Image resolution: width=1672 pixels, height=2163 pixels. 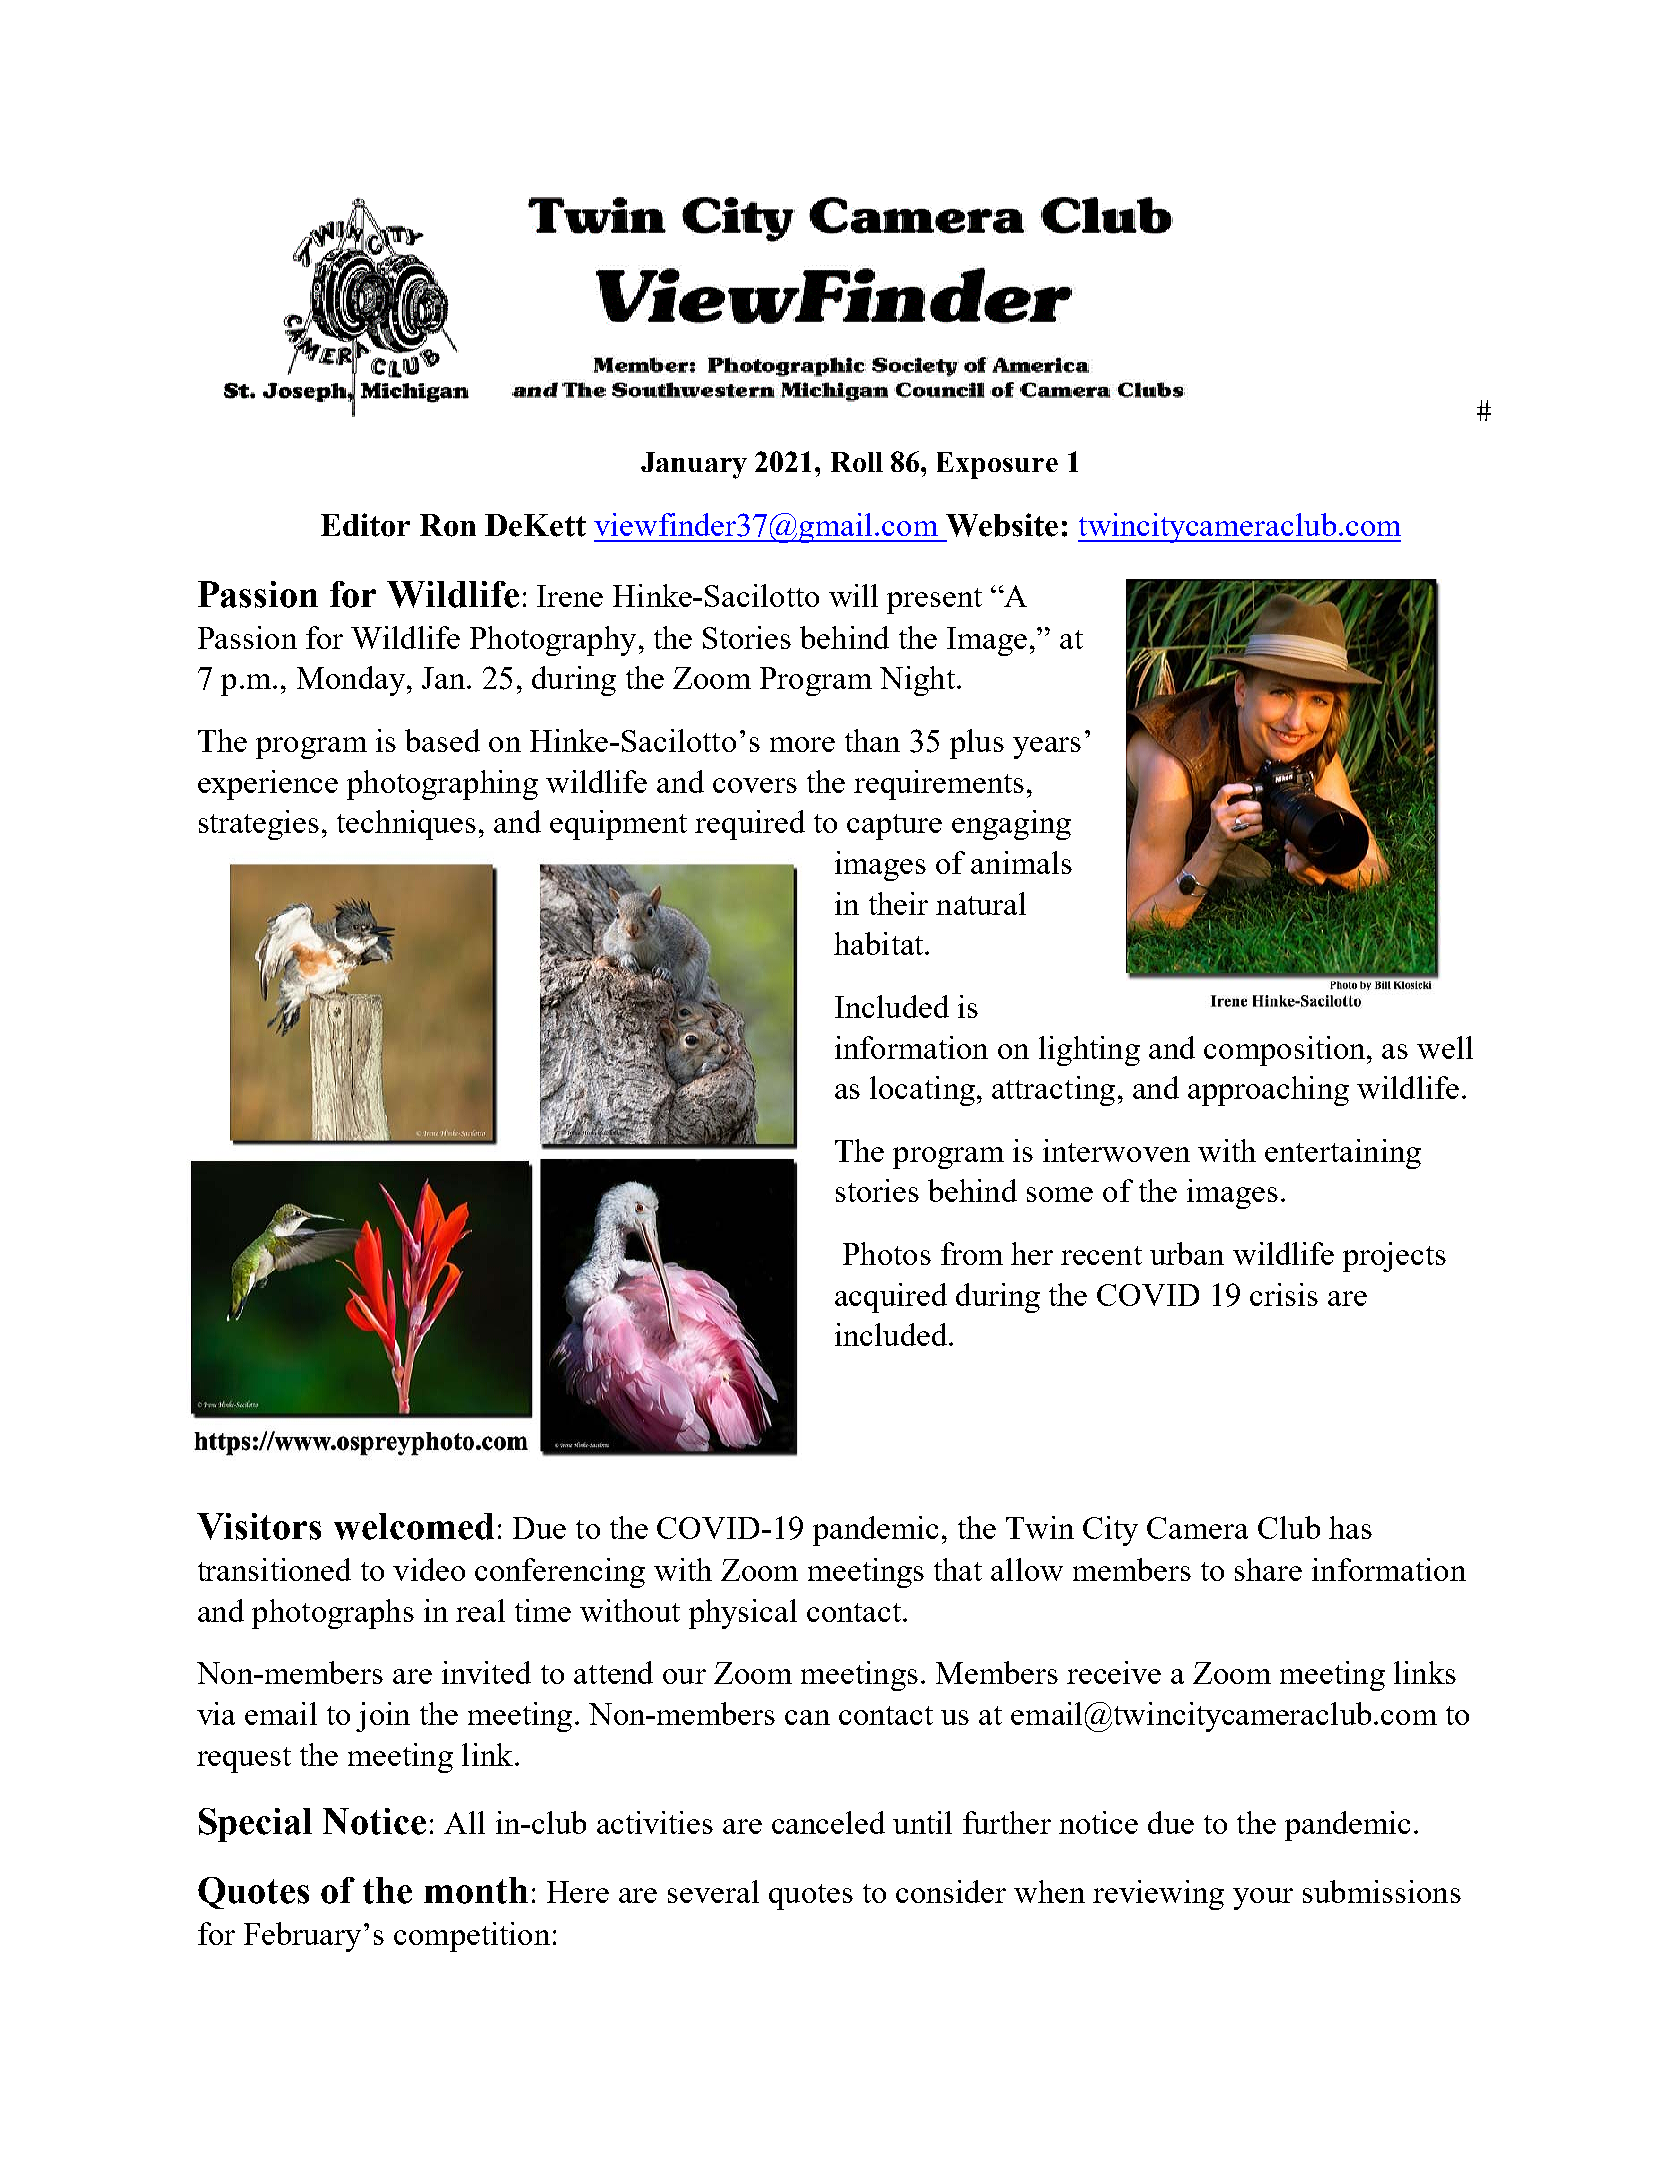 I want to click on Editor, so click(x=365, y=525).
